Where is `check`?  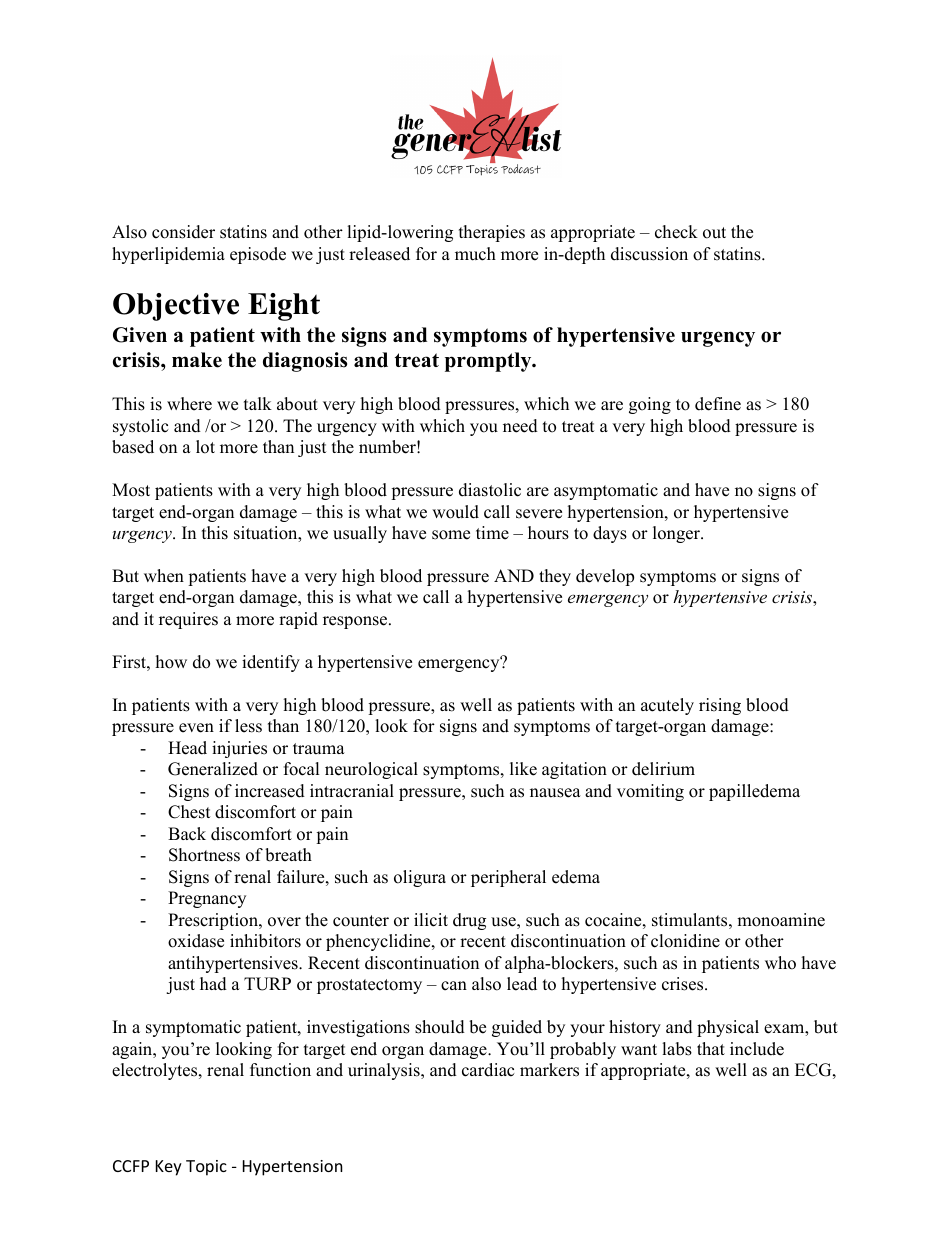 check is located at coordinates (676, 232).
